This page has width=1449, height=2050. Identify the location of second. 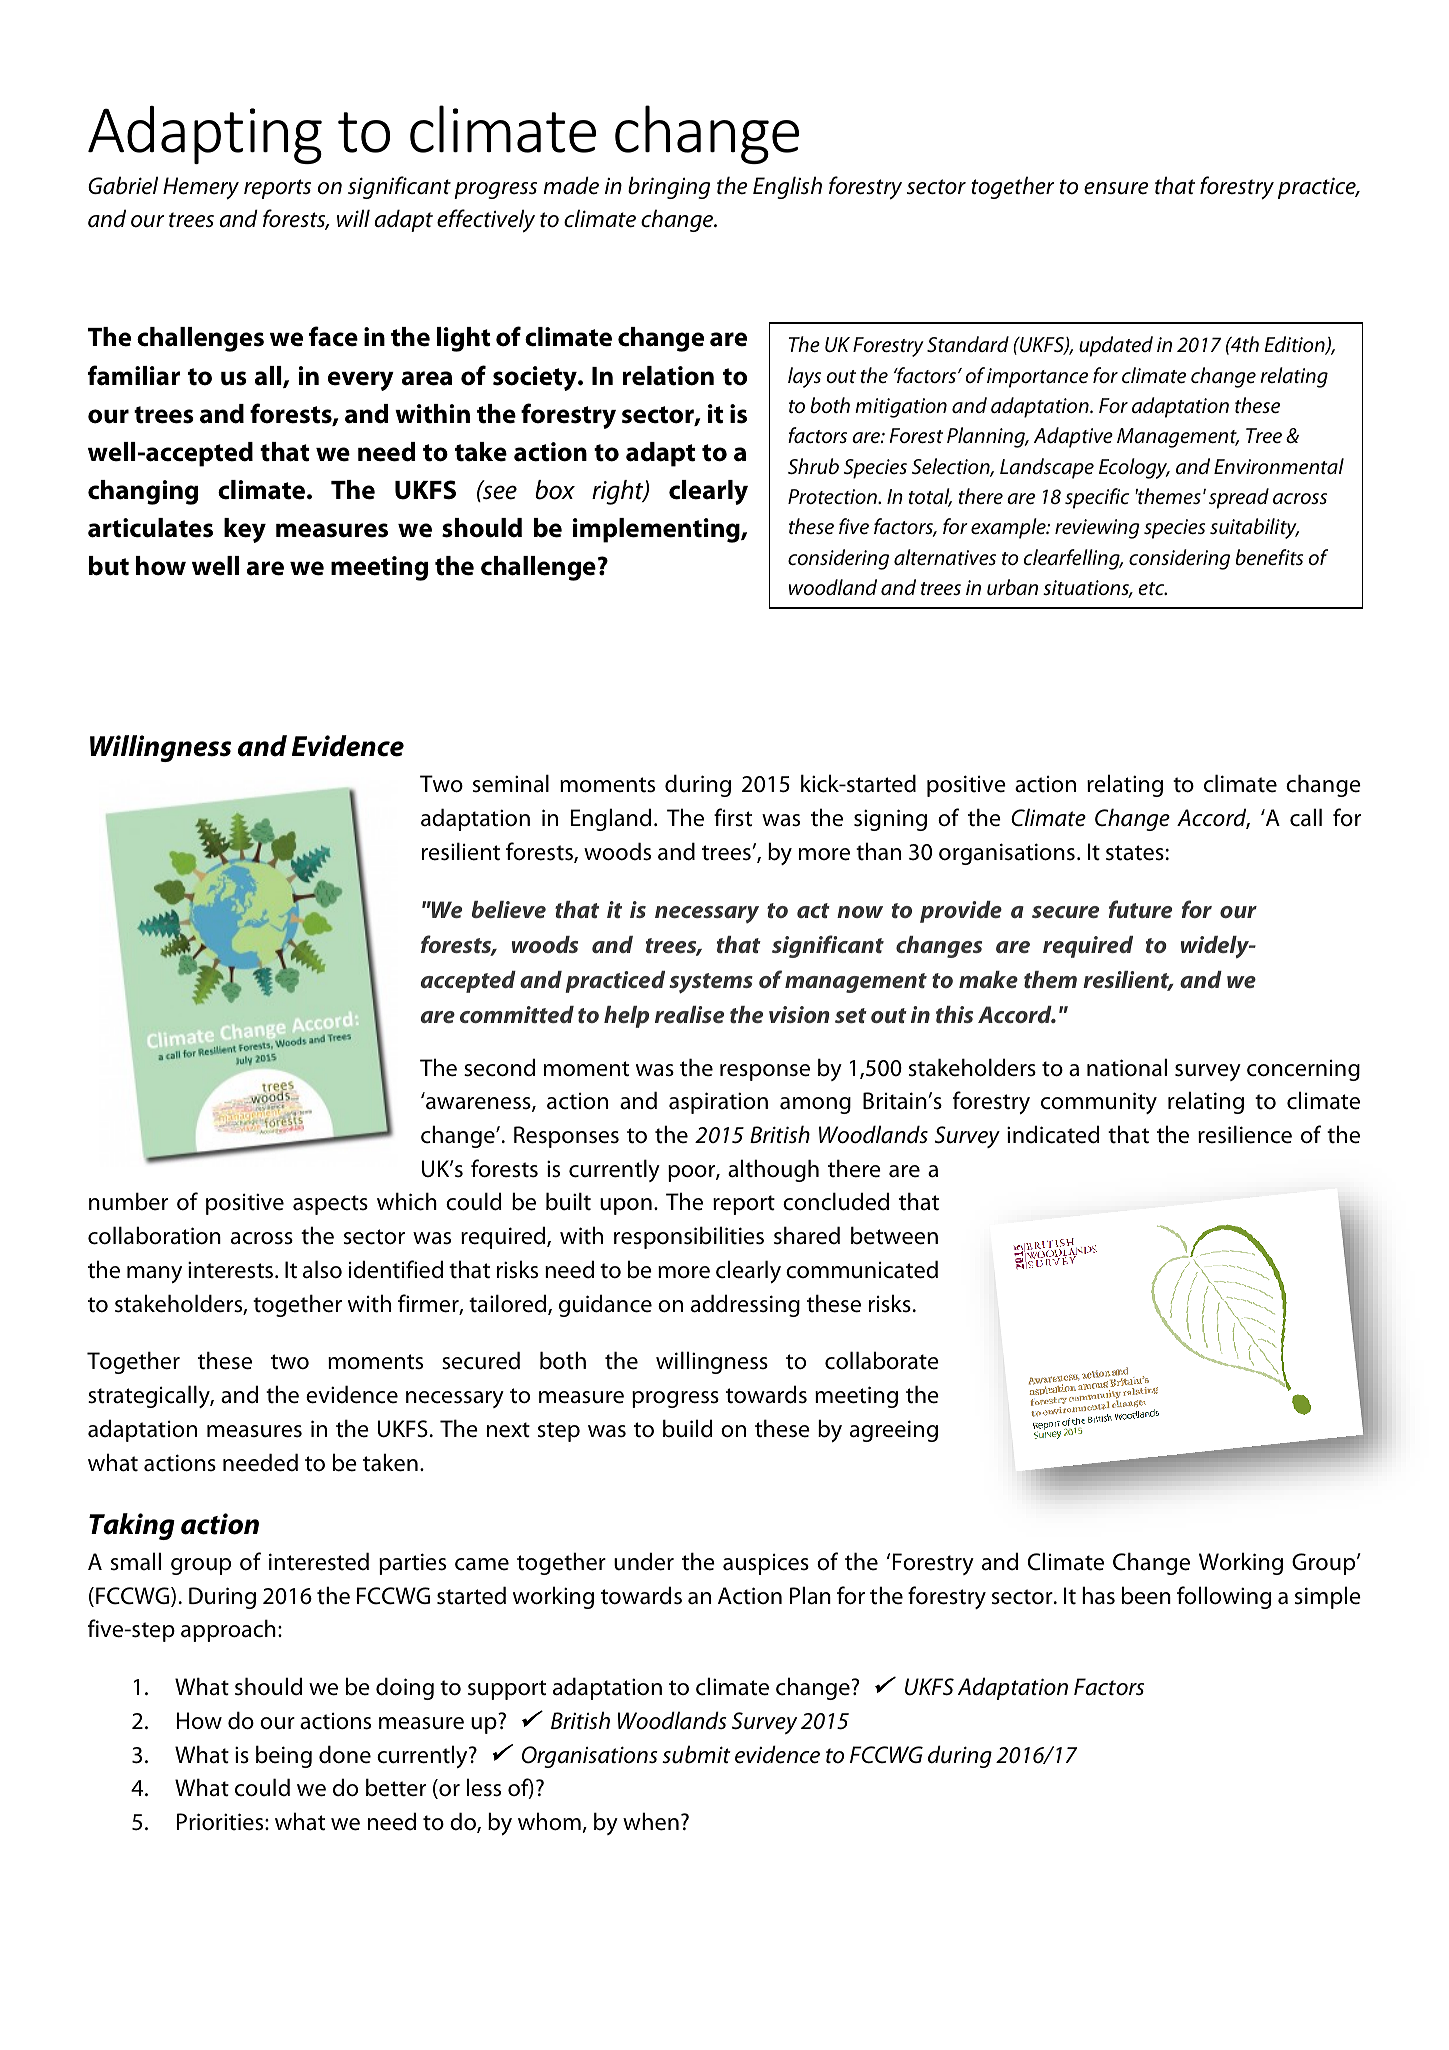
(499, 1067).
